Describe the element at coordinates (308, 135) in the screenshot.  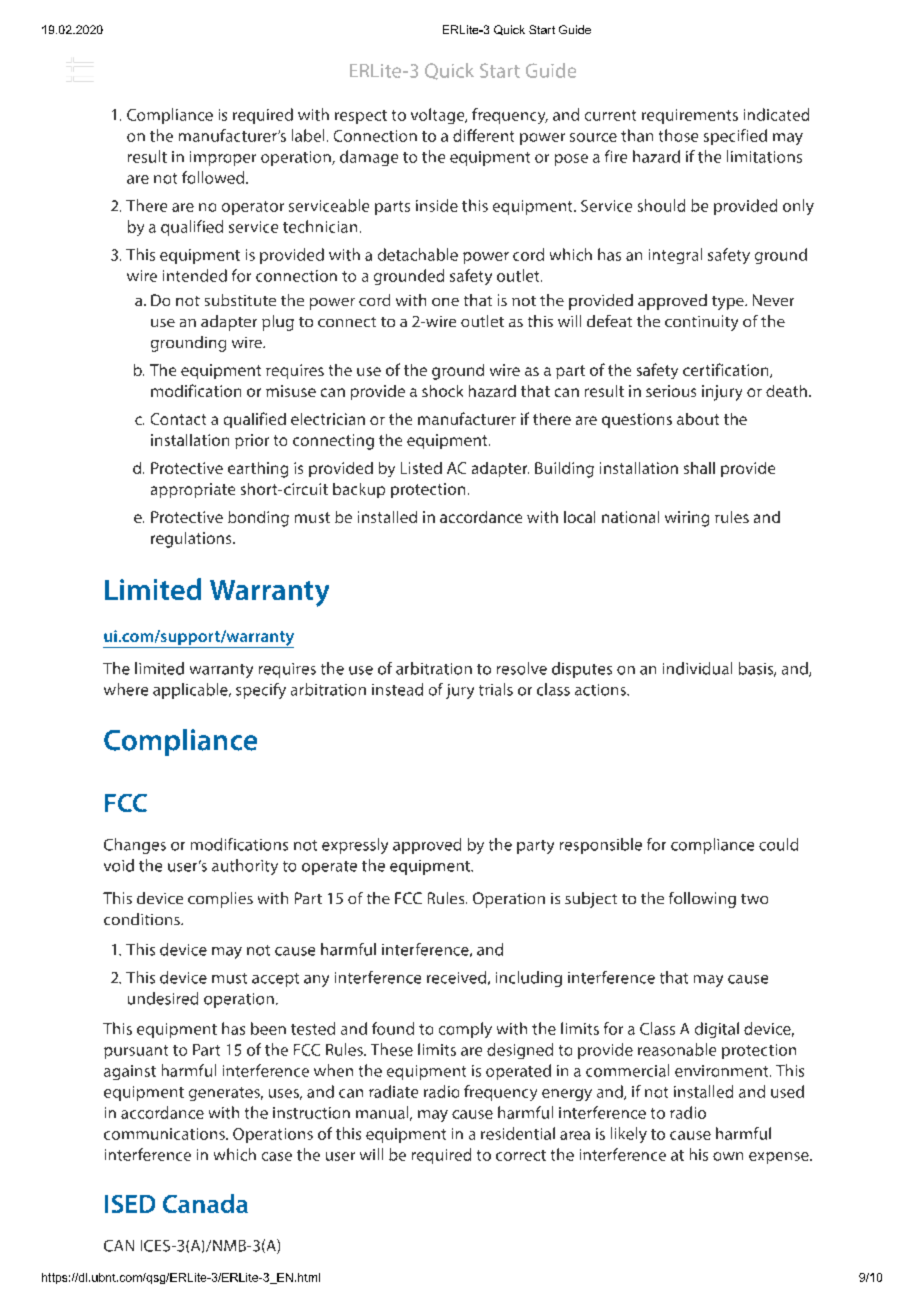
I see `label` at that location.
